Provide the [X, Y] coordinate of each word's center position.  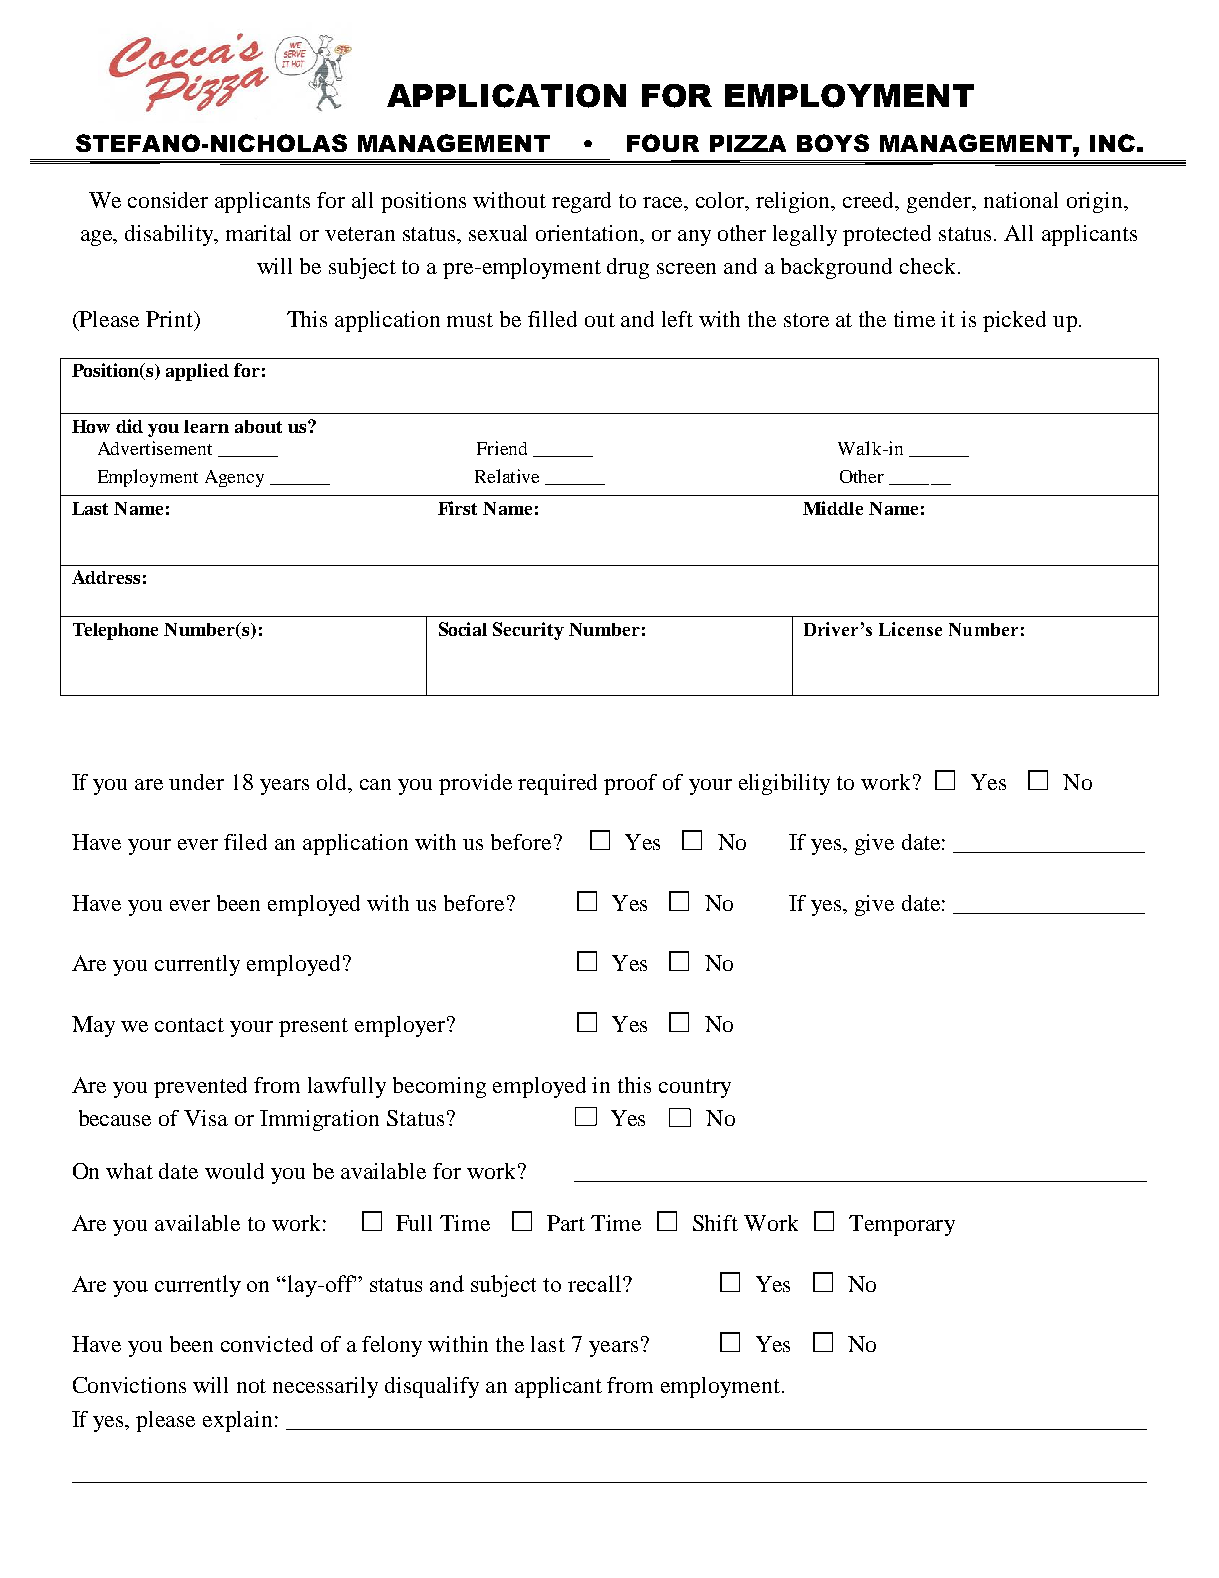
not [251, 1386]
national [1021, 200]
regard [581, 202]
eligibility [784, 784]
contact [189, 1025]
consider [168, 200]
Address [106, 577]
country [695, 1088]
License [910, 629]
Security [528, 631]
